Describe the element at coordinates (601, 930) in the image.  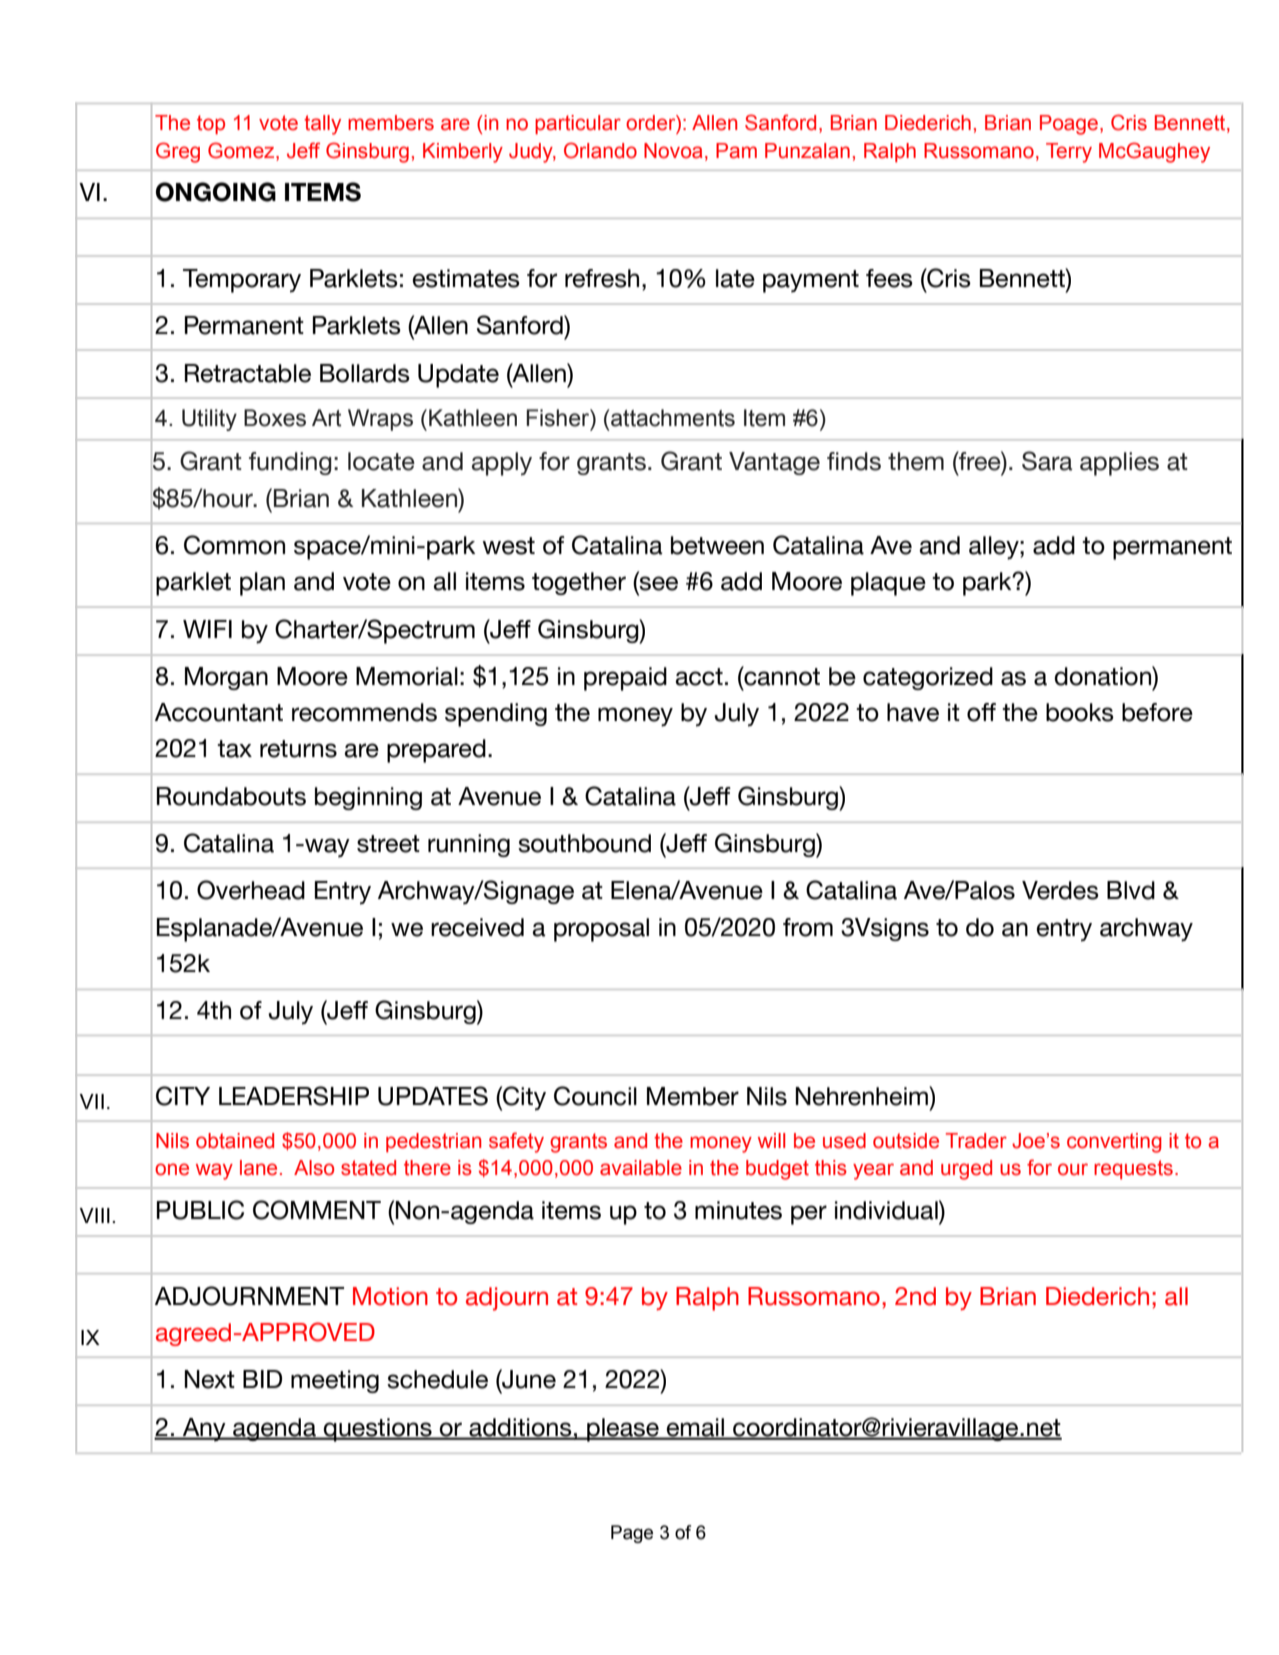
I see `proposal` at that location.
